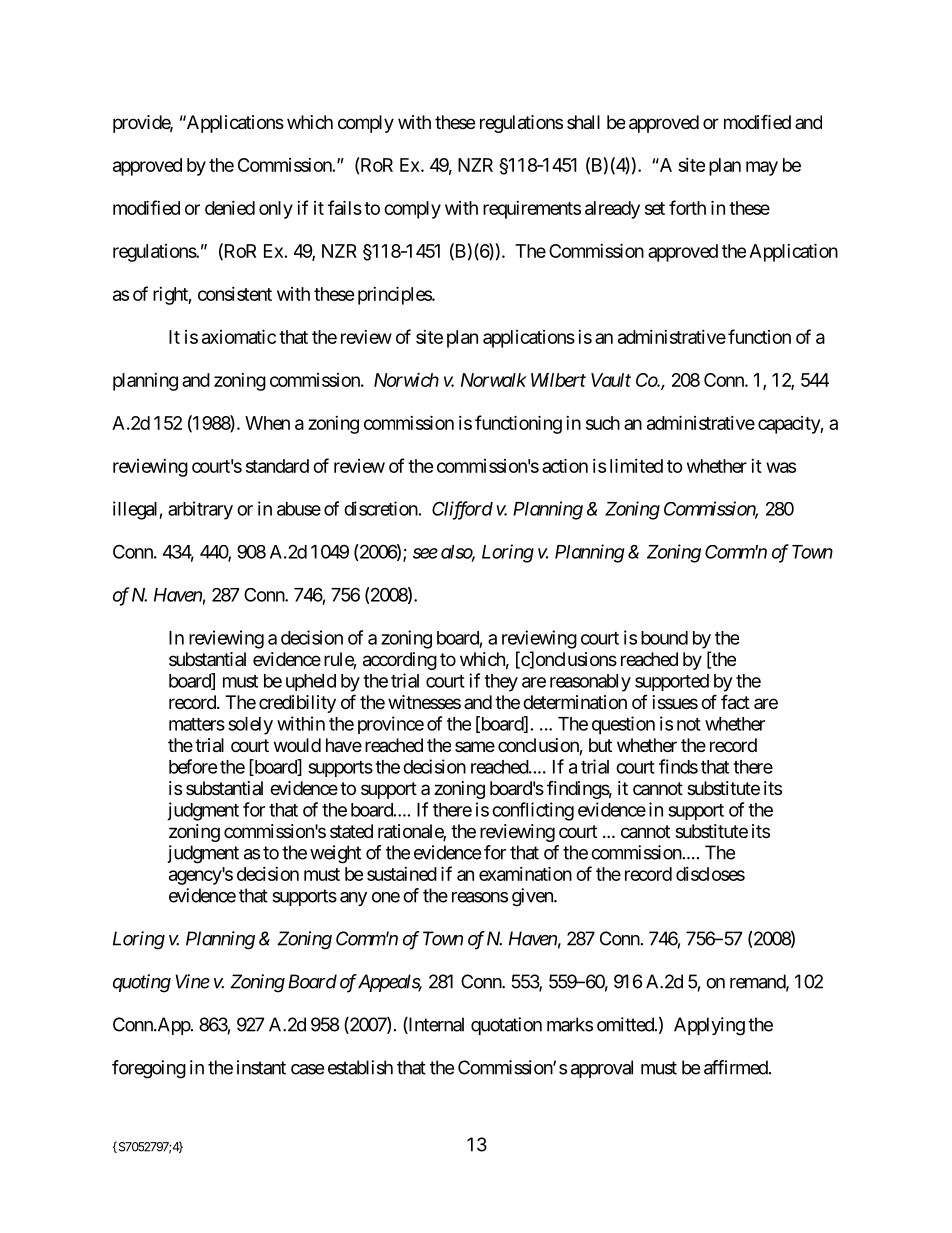 This screenshot has width=952, height=1233. Describe the element at coordinates (267, 423) in the screenshot. I see `When` at that location.
